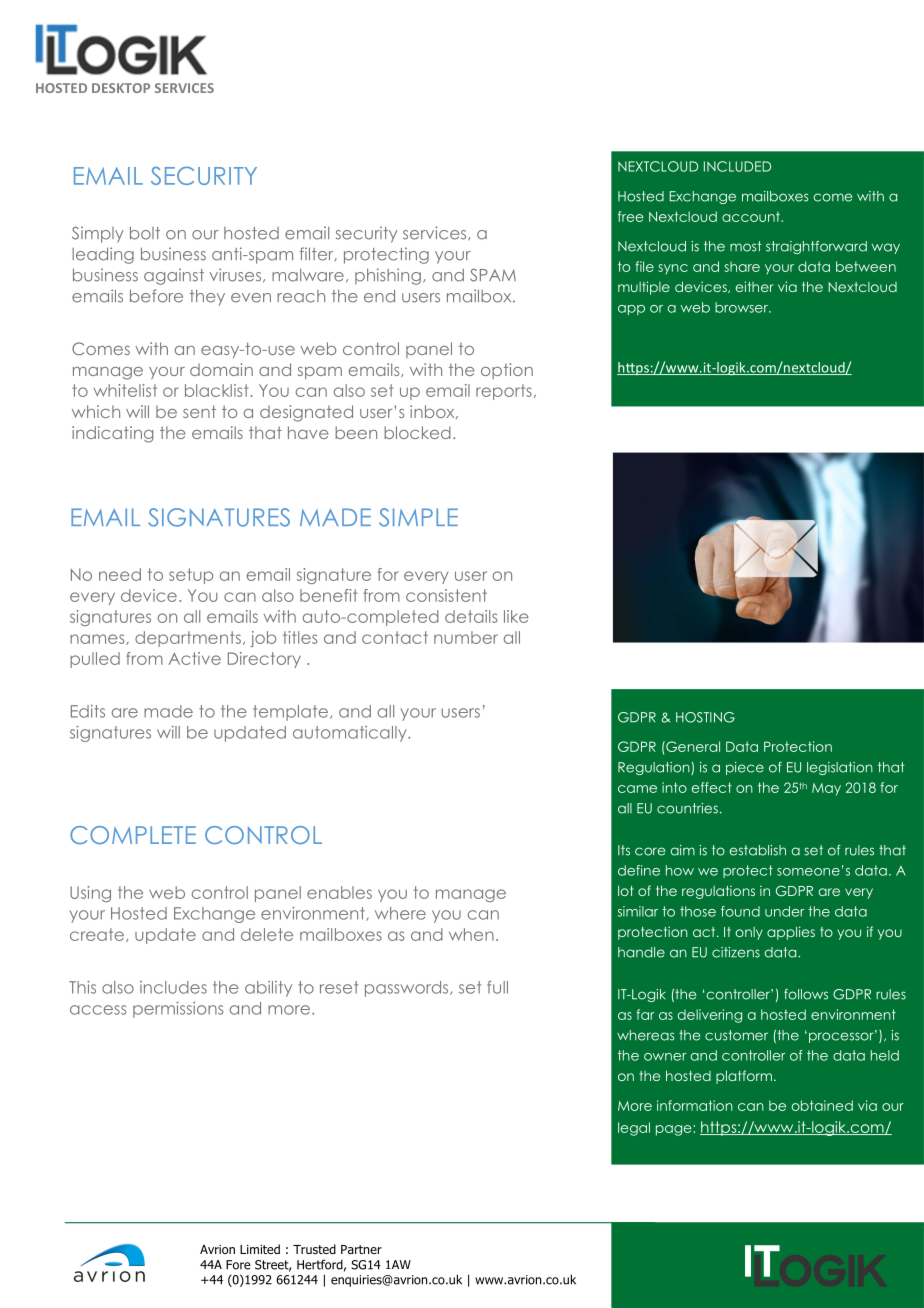  I want to click on Active, so click(195, 658).
